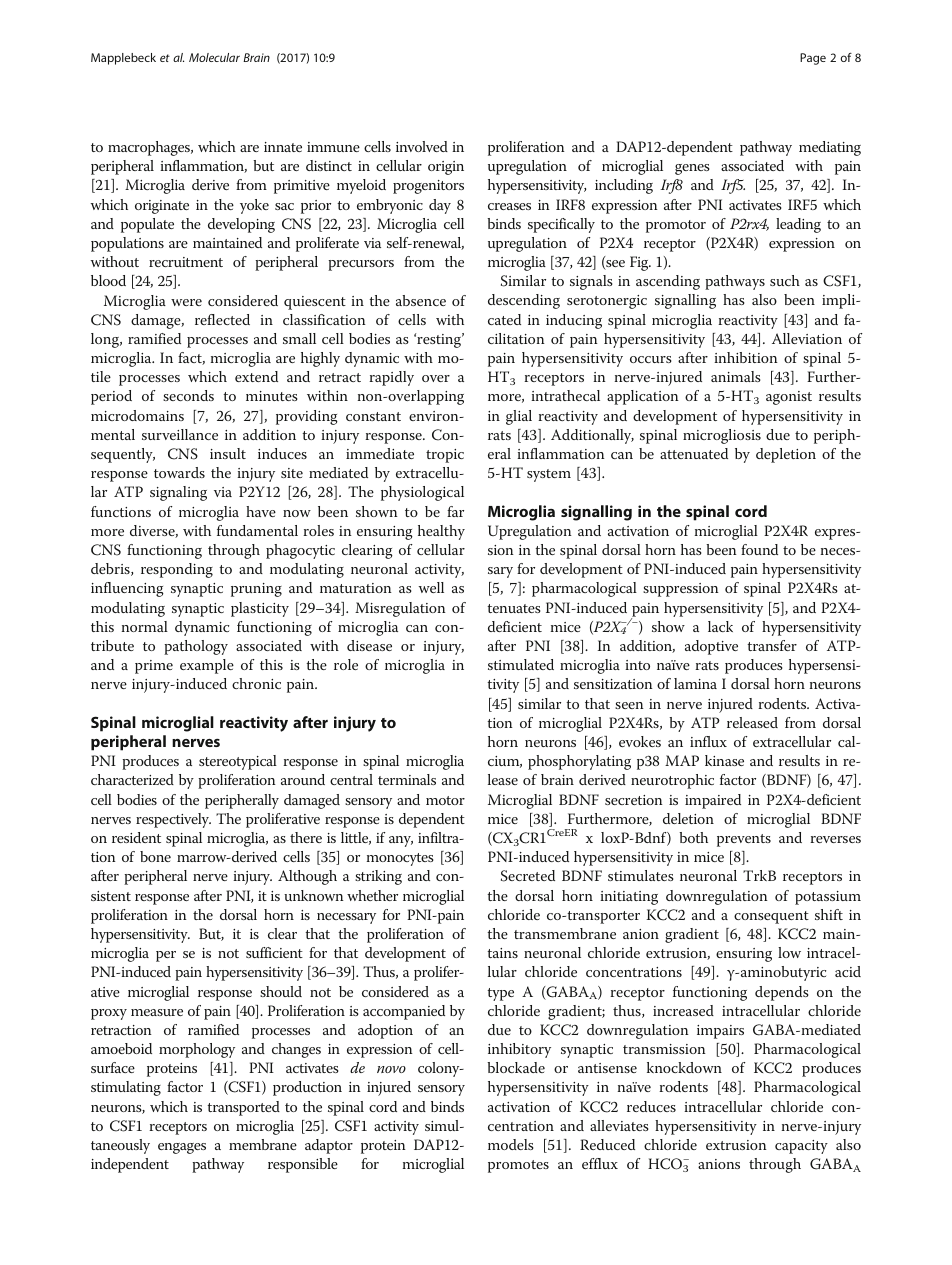 This document has width=952, height=1265. Describe the element at coordinates (422, 146) in the document. I see `involved` at that location.
